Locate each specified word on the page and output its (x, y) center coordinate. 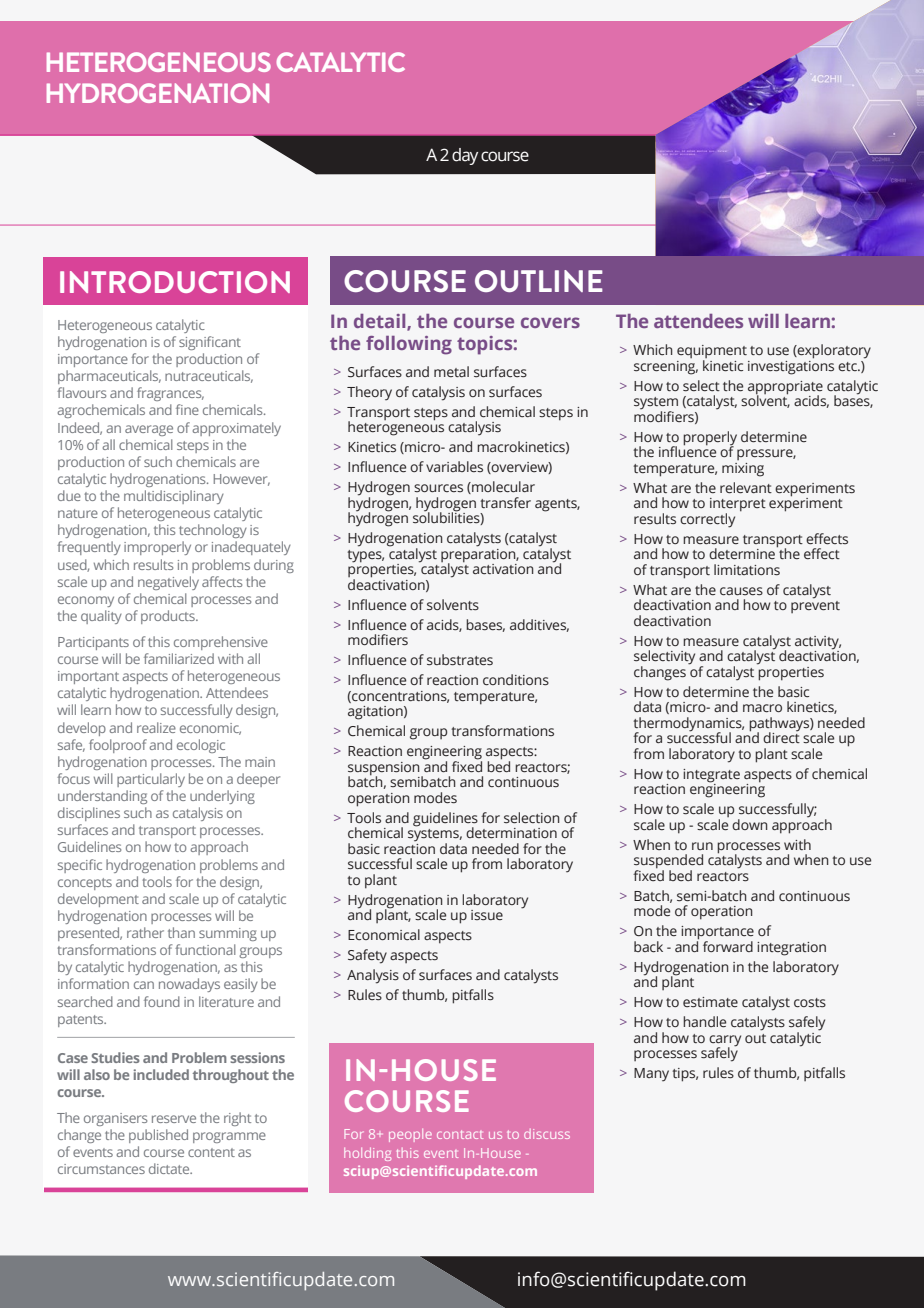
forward (728, 946)
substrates (460, 660)
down (750, 824)
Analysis (373, 976)
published (158, 1136)
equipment (712, 353)
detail (381, 322)
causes (741, 591)
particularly (151, 780)
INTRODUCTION (175, 282)
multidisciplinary (174, 497)
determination (511, 833)
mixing (743, 470)
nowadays (189, 985)
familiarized (179, 658)
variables (454, 466)
